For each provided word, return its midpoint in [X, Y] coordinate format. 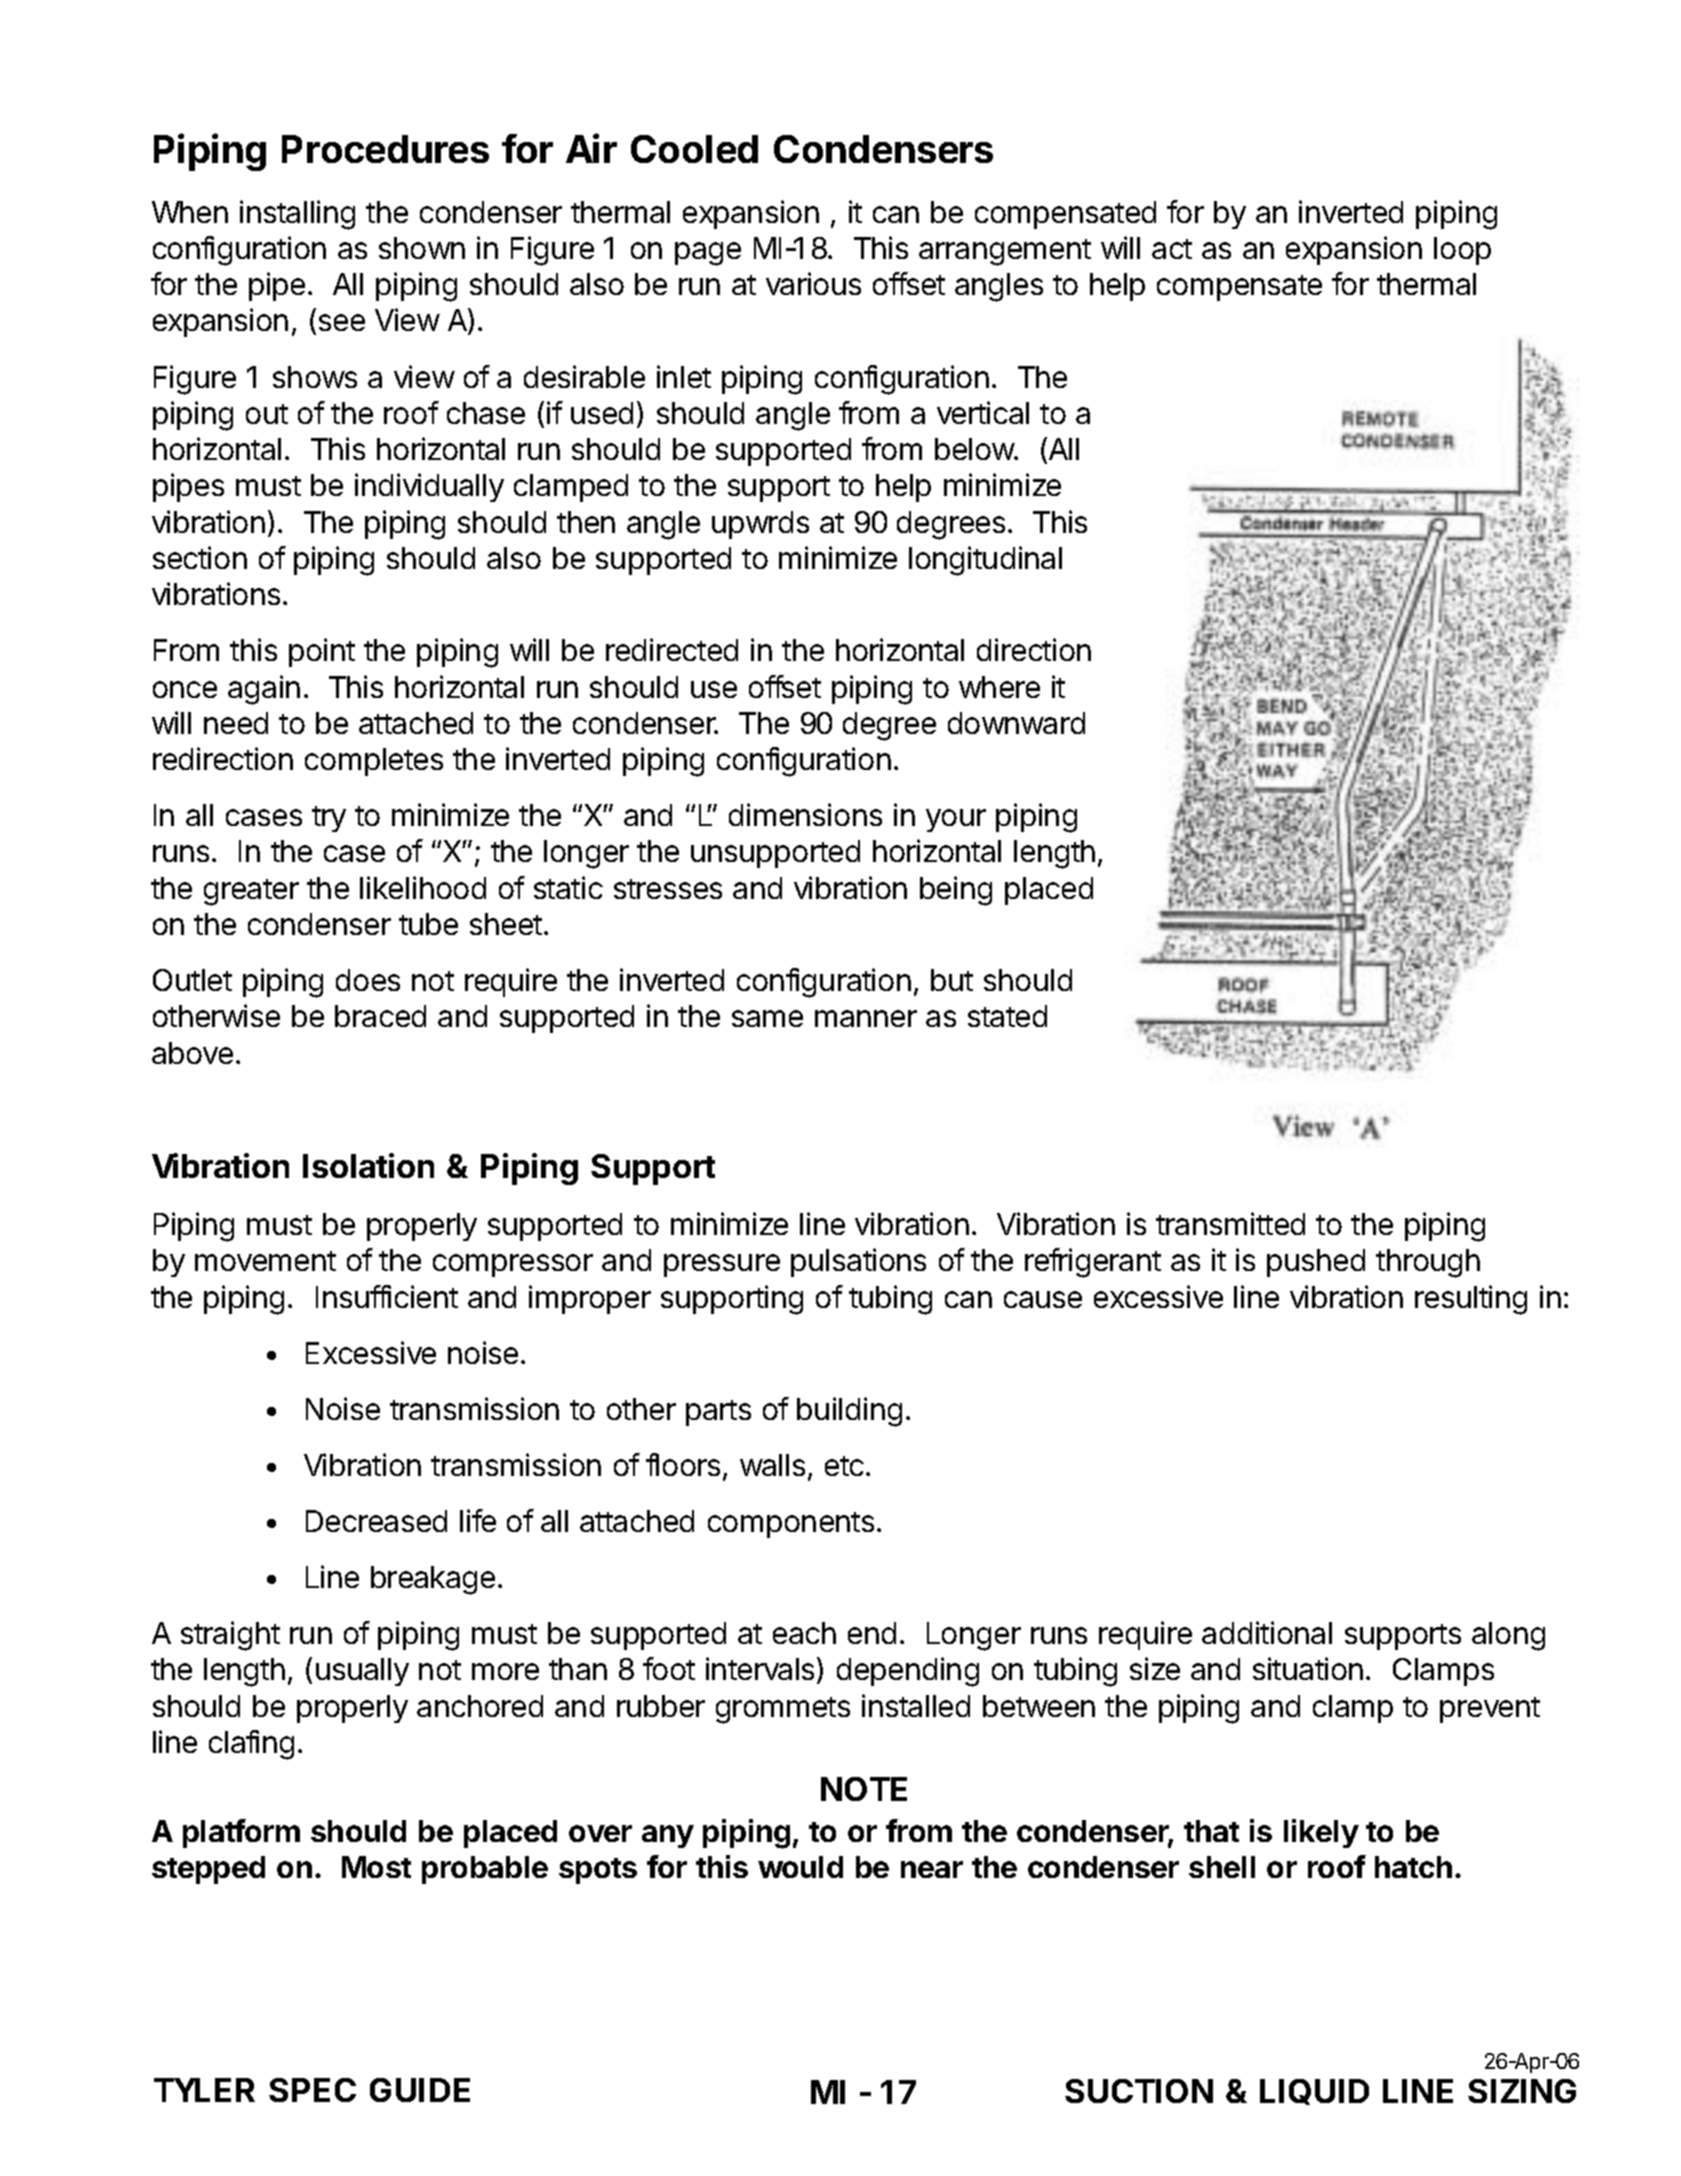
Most [376, 1867]
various [813, 283]
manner [866, 1018]
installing [297, 215]
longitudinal [985, 561]
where [999, 687]
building [849, 1412]
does [368, 980]
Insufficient [387, 1296]
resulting [1471, 1300]
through [1428, 1263]
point [322, 652]
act [1172, 249]
